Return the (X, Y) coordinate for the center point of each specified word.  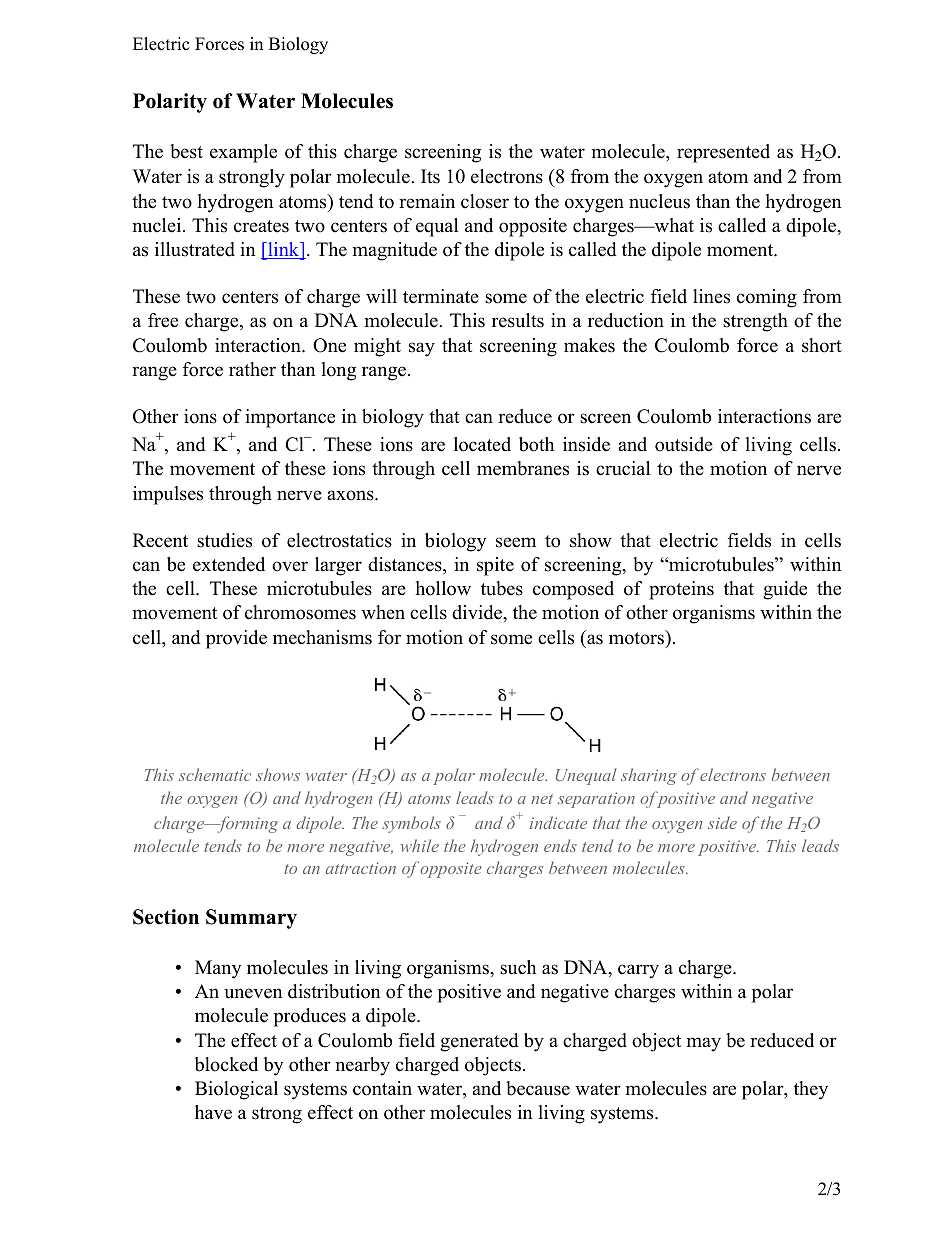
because (538, 1088)
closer (485, 201)
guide (785, 590)
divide (478, 612)
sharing (649, 776)
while (419, 845)
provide (236, 639)
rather (252, 369)
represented (723, 153)
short (822, 345)
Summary (251, 919)
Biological (236, 1090)
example (243, 153)
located (482, 444)
